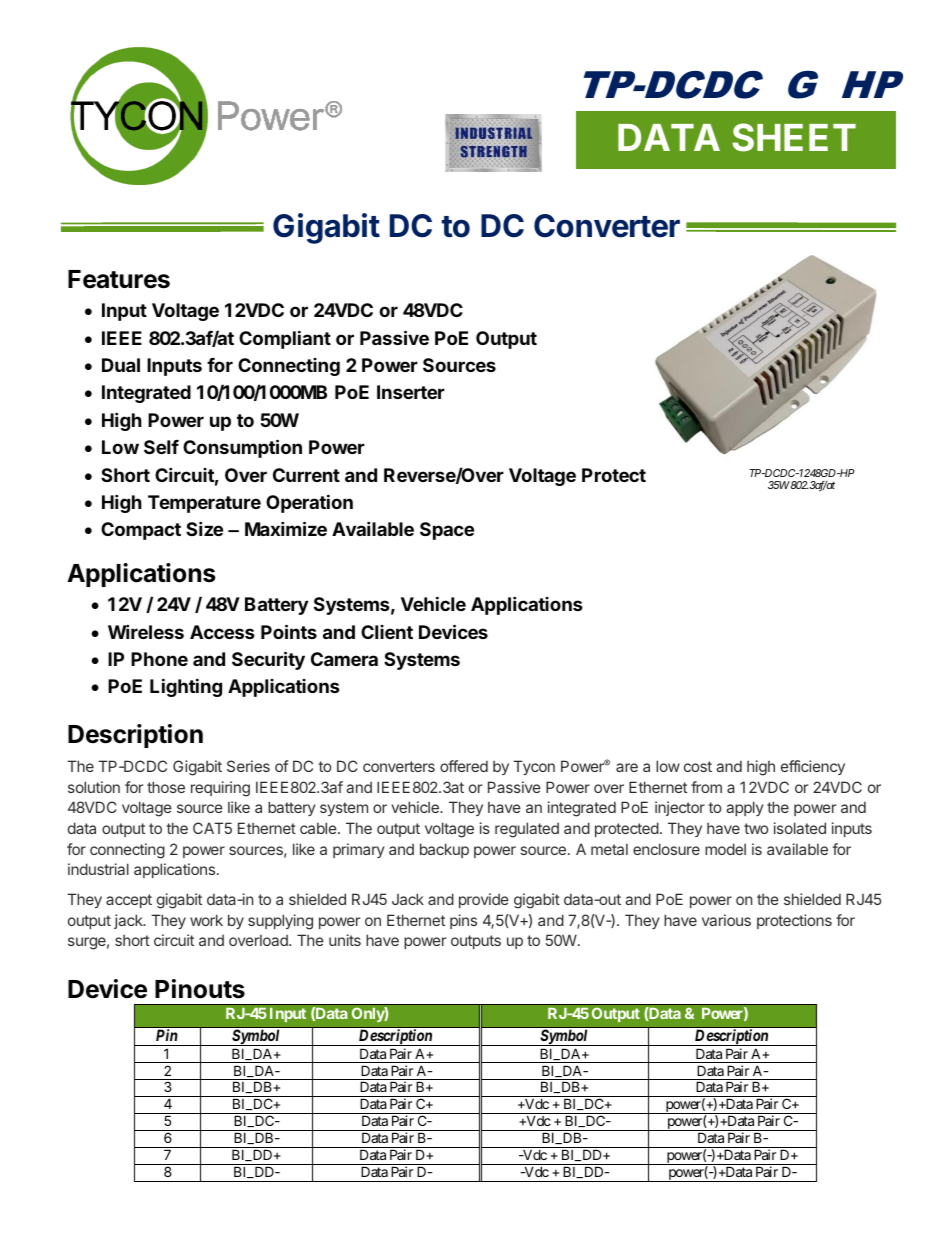  Describe the element at coordinates (464, 766) in the page. I see `offered` at that location.
